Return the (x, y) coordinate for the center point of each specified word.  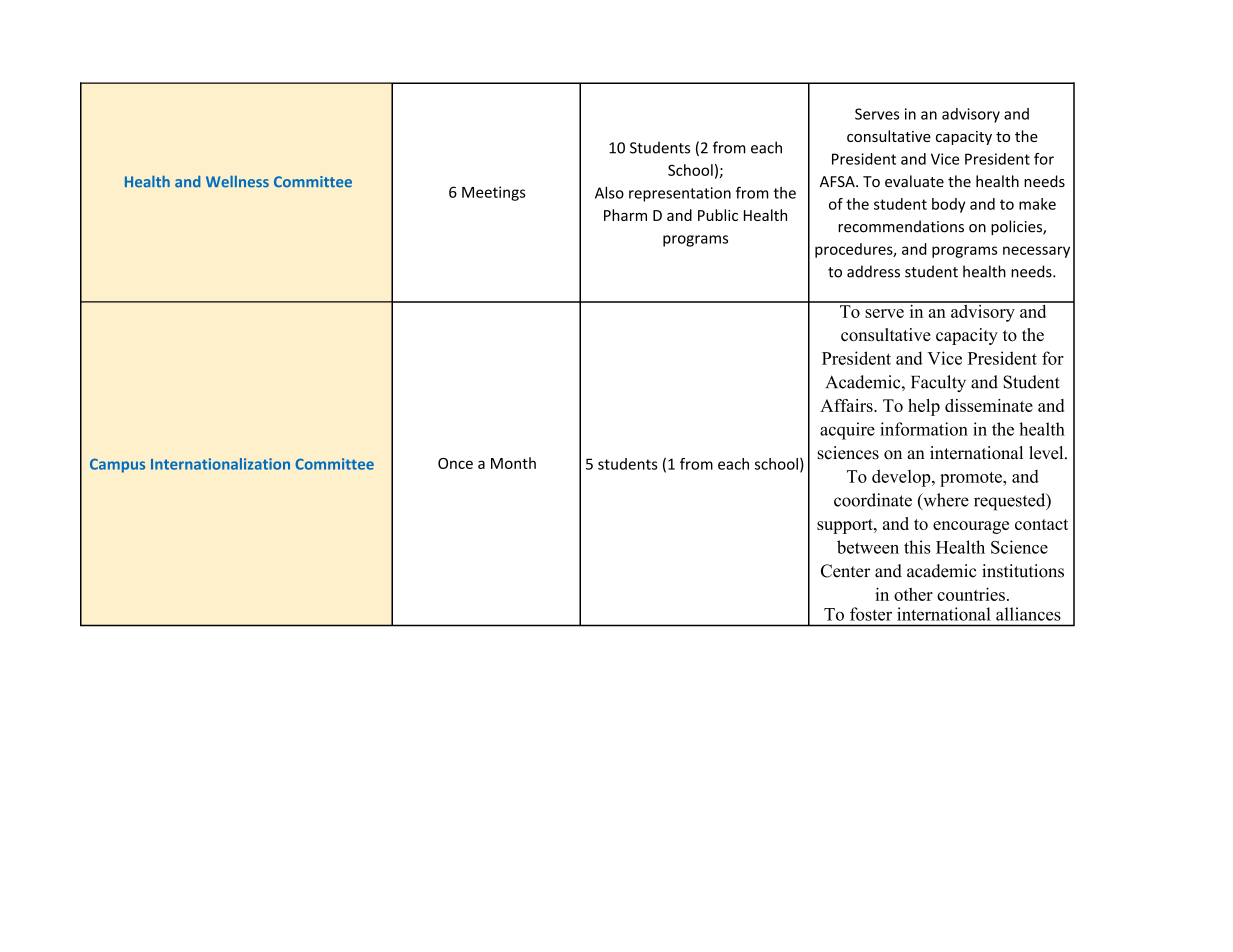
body (948, 205)
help (924, 407)
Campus (117, 465)
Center (845, 571)
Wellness (237, 181)
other (913, 594)
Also (609, 193)
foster (871, 614)
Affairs (847, 405)
